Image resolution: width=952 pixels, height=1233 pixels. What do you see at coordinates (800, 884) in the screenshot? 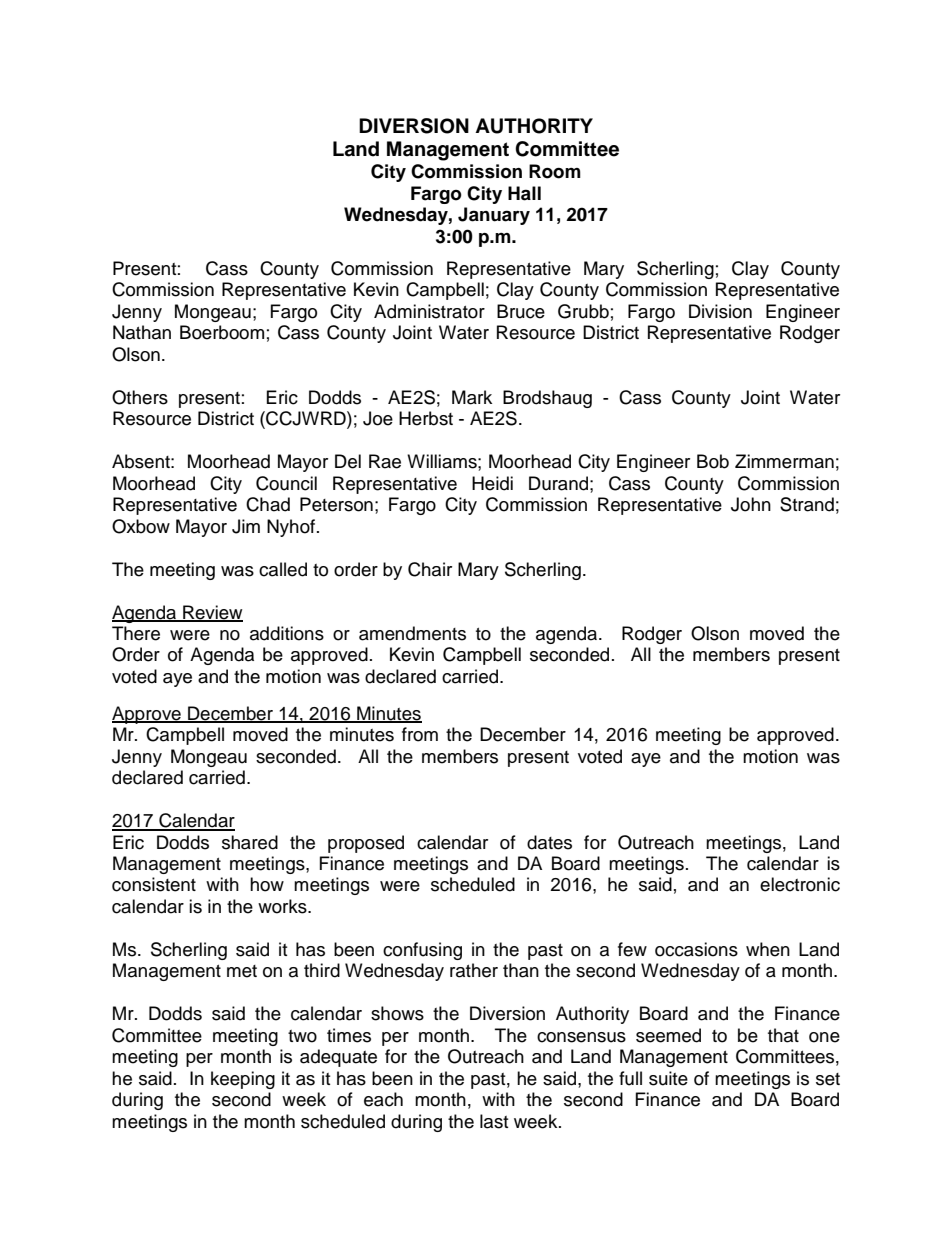
I see `electronic` at bounding box center [800, 884].
